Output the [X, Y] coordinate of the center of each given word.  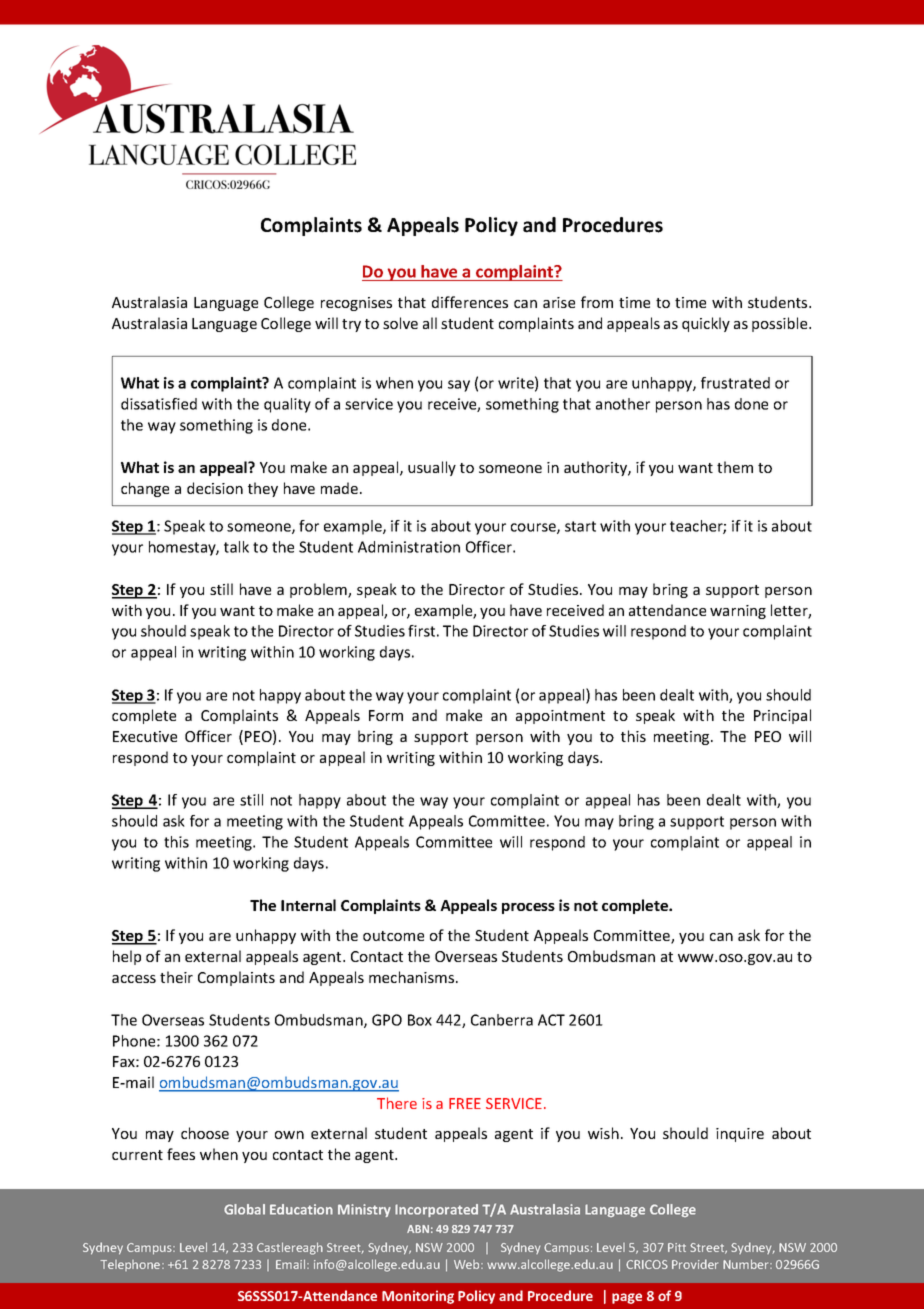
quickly [706, 324]
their [176, 977]
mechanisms [413, 977]
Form [386, 715]
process [528, 908]
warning [738, 612]
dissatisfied [159, 404]
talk [236, 547]
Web [468, 1264]
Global [244, 1209]
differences [470, 302]
